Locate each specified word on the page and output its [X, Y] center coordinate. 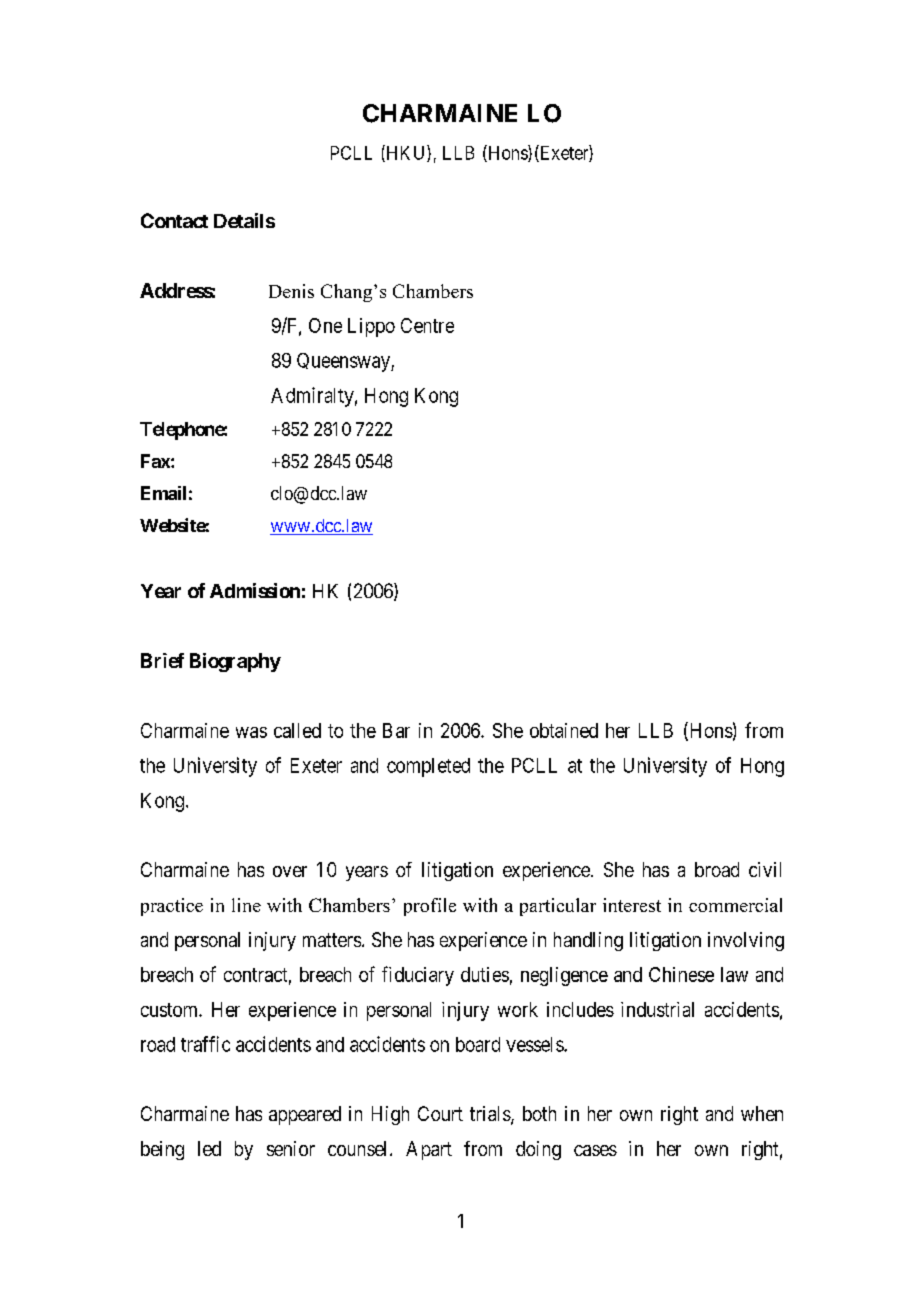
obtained [564, 730]
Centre [427, 325]
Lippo [371, 327]
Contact [174, 220]
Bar [396, 730]
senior [291, 1148]
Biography [235, 662]
